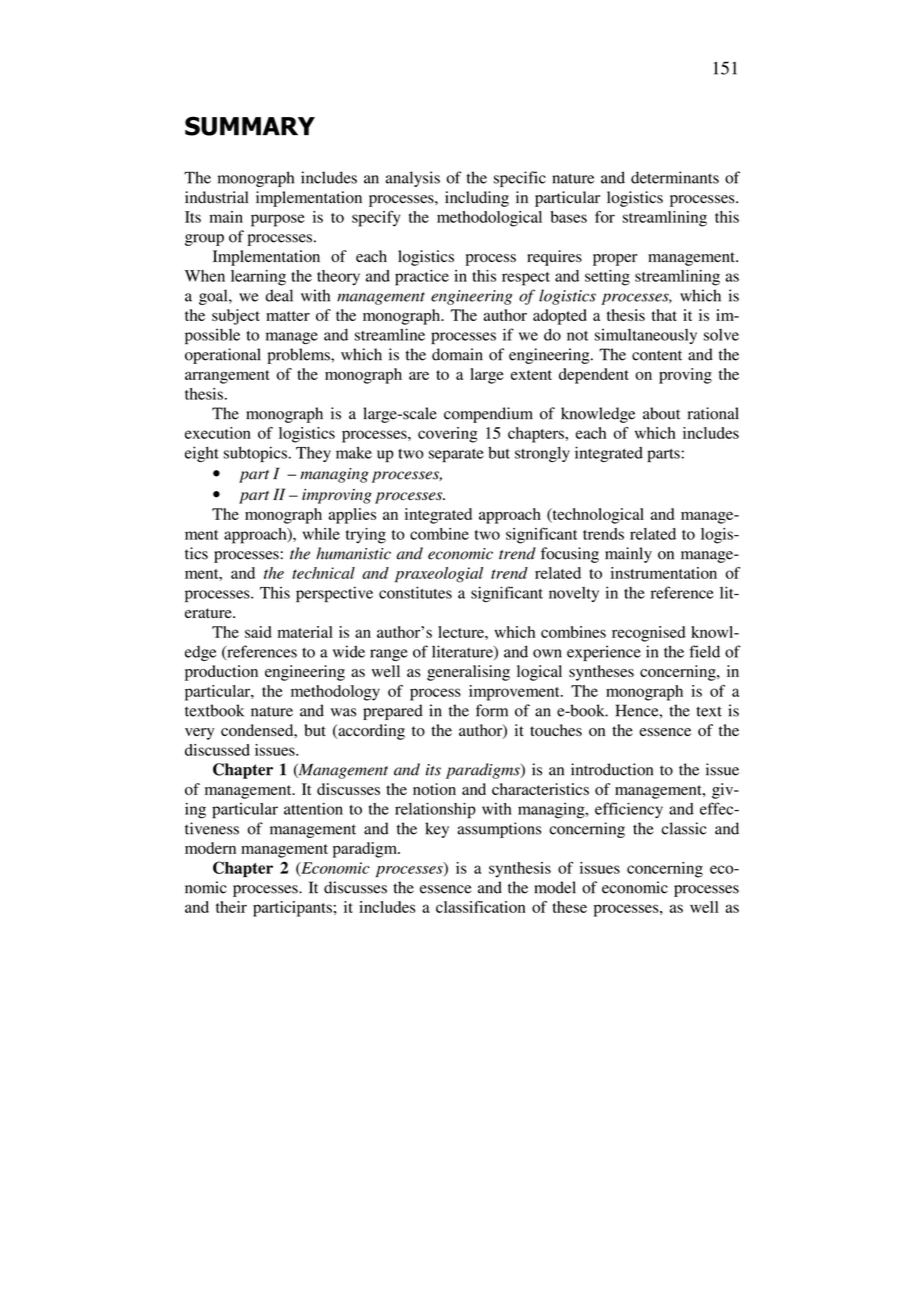  I want to click on introduction, so click(612, 769).
